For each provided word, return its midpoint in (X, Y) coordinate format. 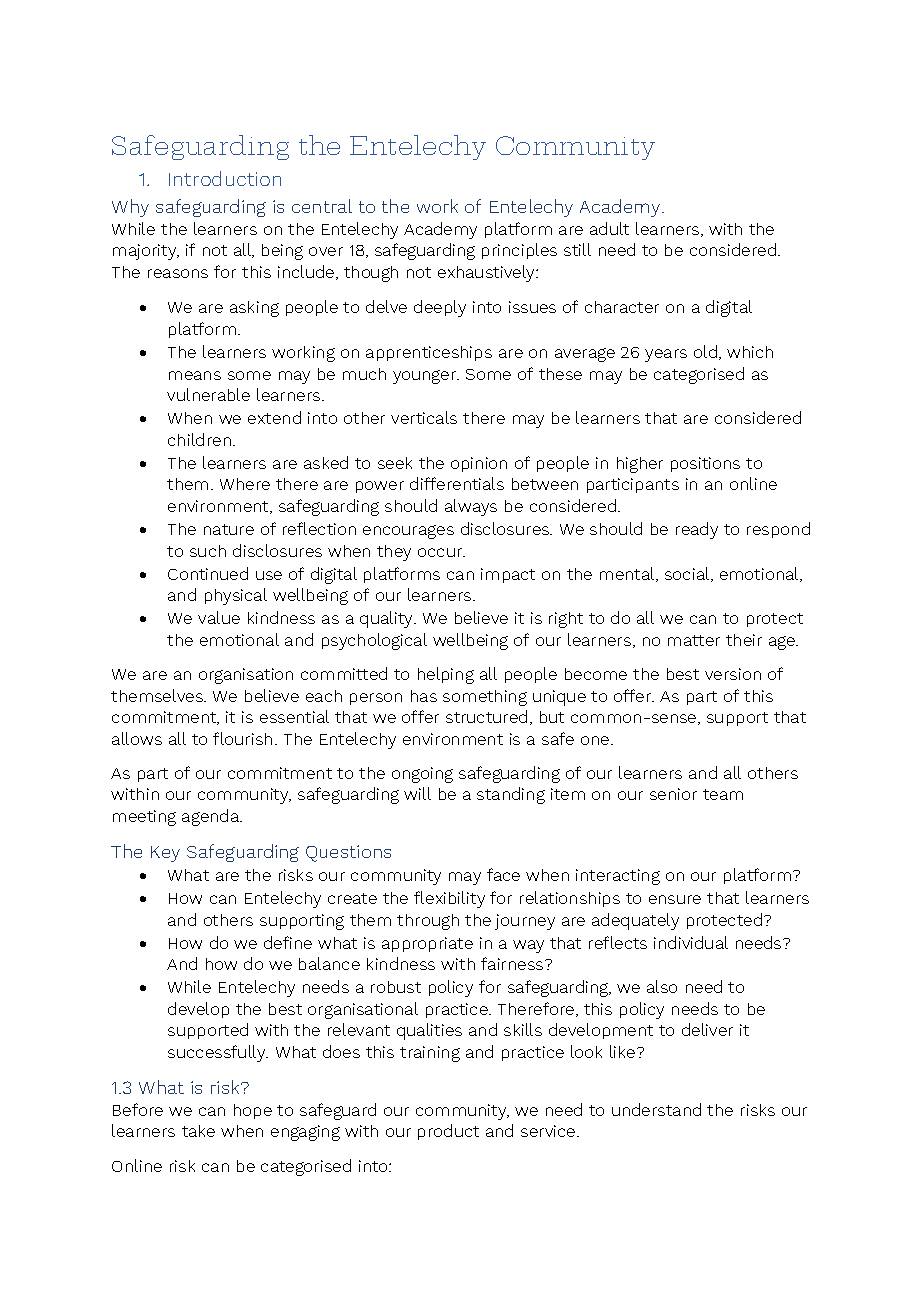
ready (697, 530)
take (198, 1131)
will (417, 793)
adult (609, 228)
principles (519, 251)
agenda (212, 817)
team (723, 794)
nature (229, 529)
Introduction (225, 178)
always (471, 507)
